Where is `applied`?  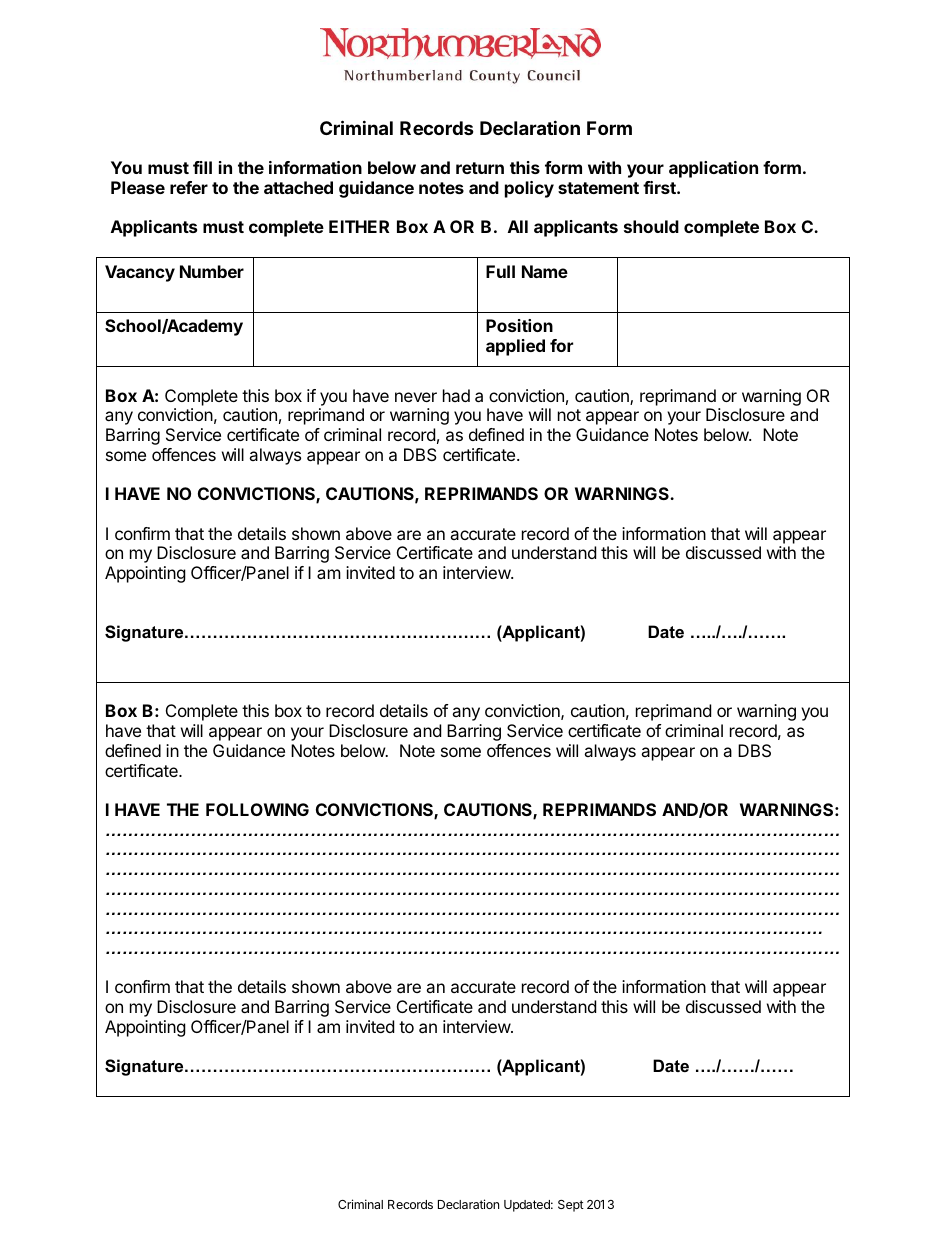
applied is located at coordinates (515, 347).
